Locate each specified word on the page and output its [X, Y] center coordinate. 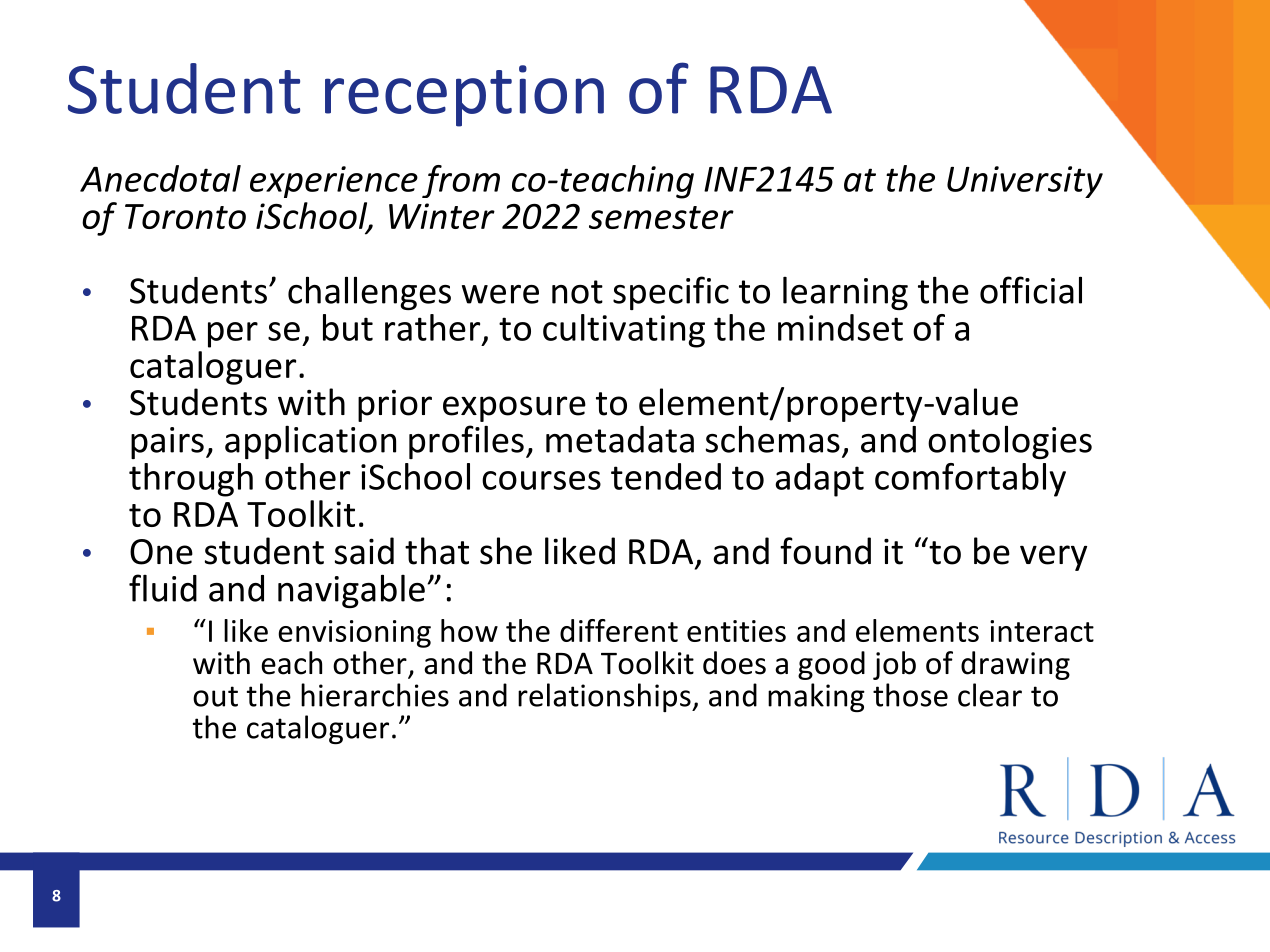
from [461, 181]
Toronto [185, 216]
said [364, 551]
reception [464, 96]
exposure [514, 409]
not [577, 292]
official [1031, 290]
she [506, 551]
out [215, 696]
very [1053, 558]
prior [395, 406]
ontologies [1010, 442]
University [1025, 182]
